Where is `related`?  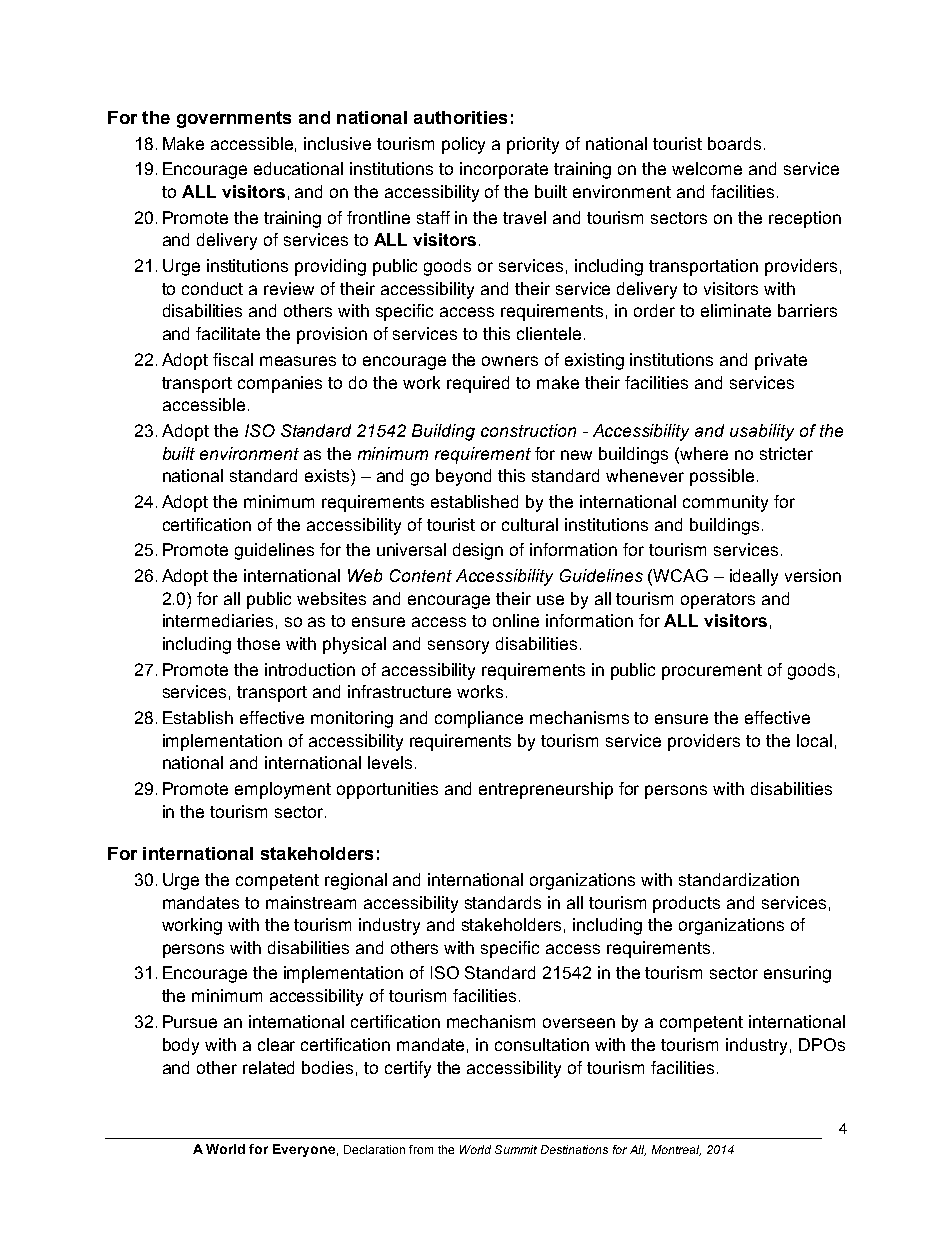 related is located at coordinates (268, 1067).
